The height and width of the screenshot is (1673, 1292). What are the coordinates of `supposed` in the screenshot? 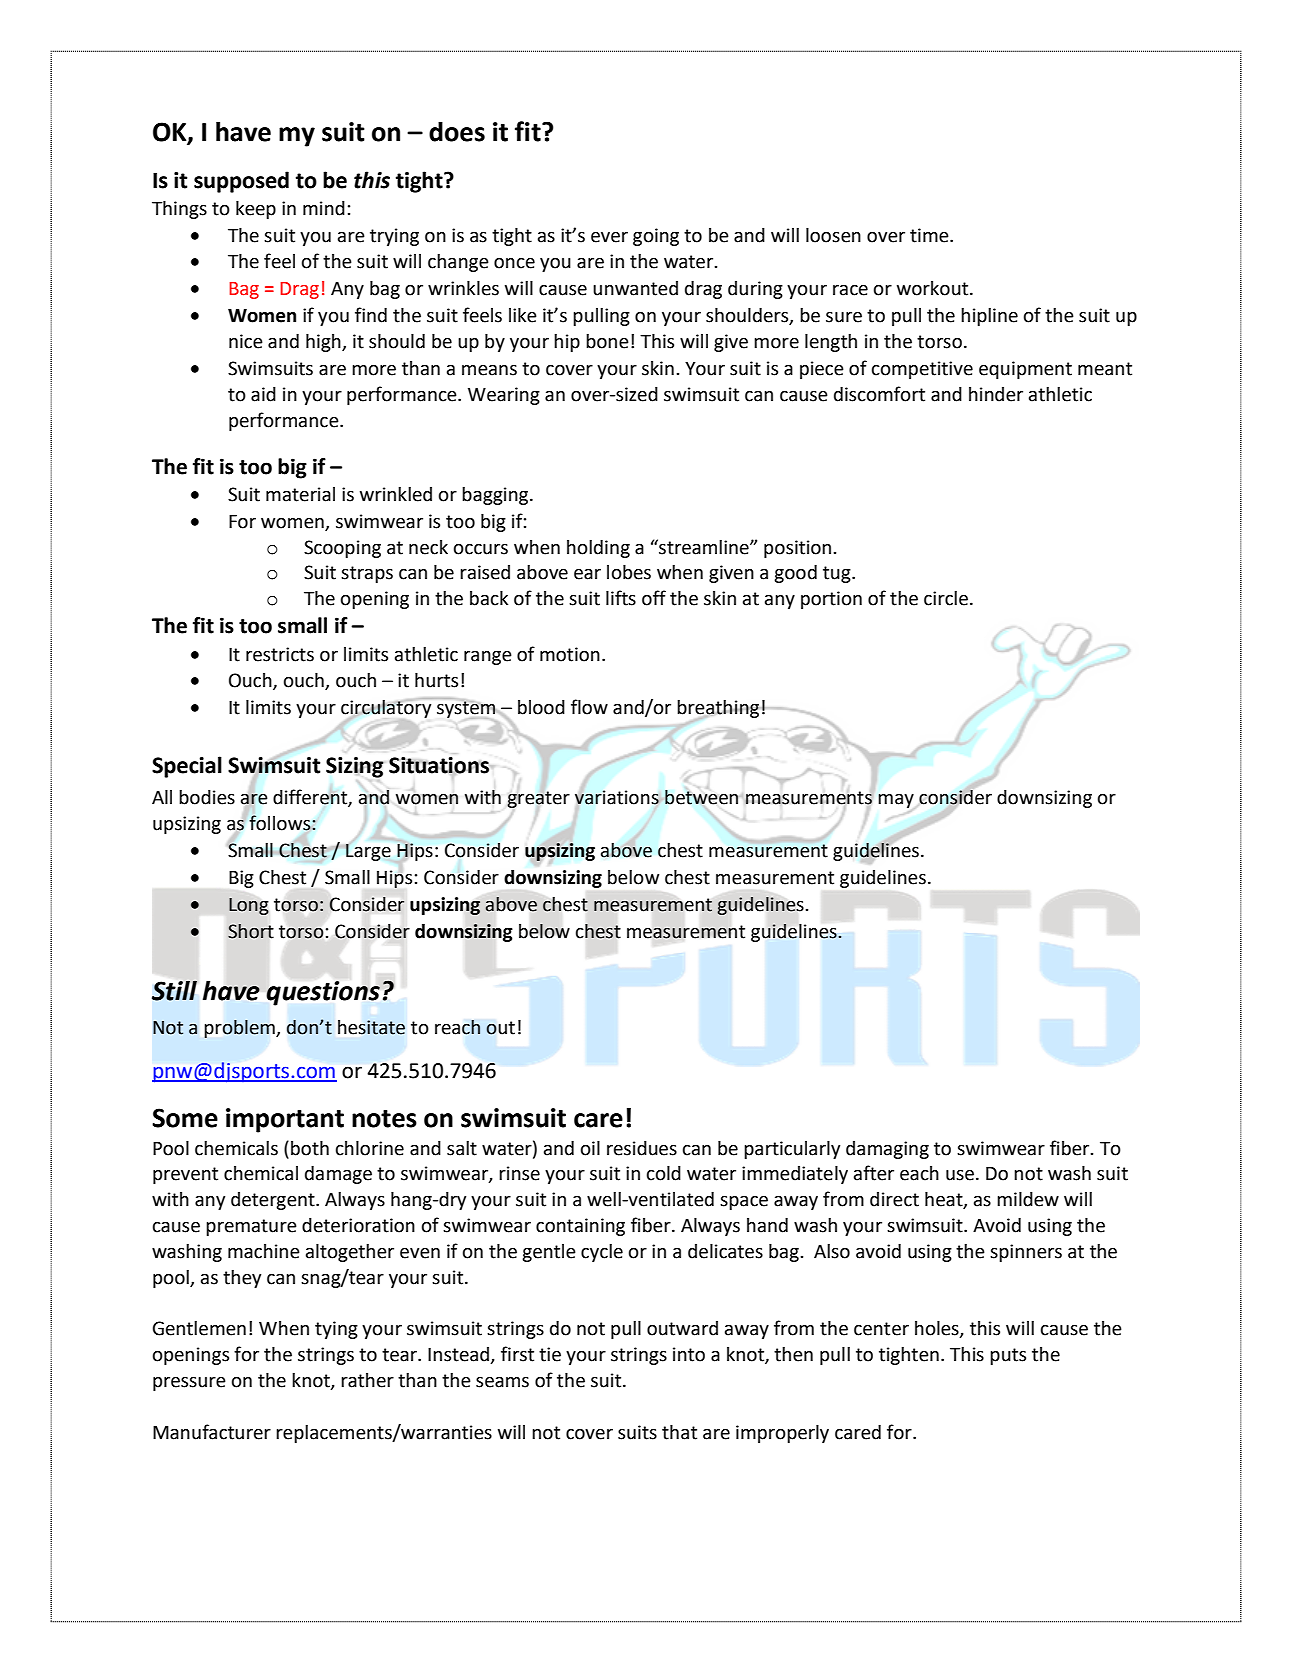 It's located at (241, 182).
